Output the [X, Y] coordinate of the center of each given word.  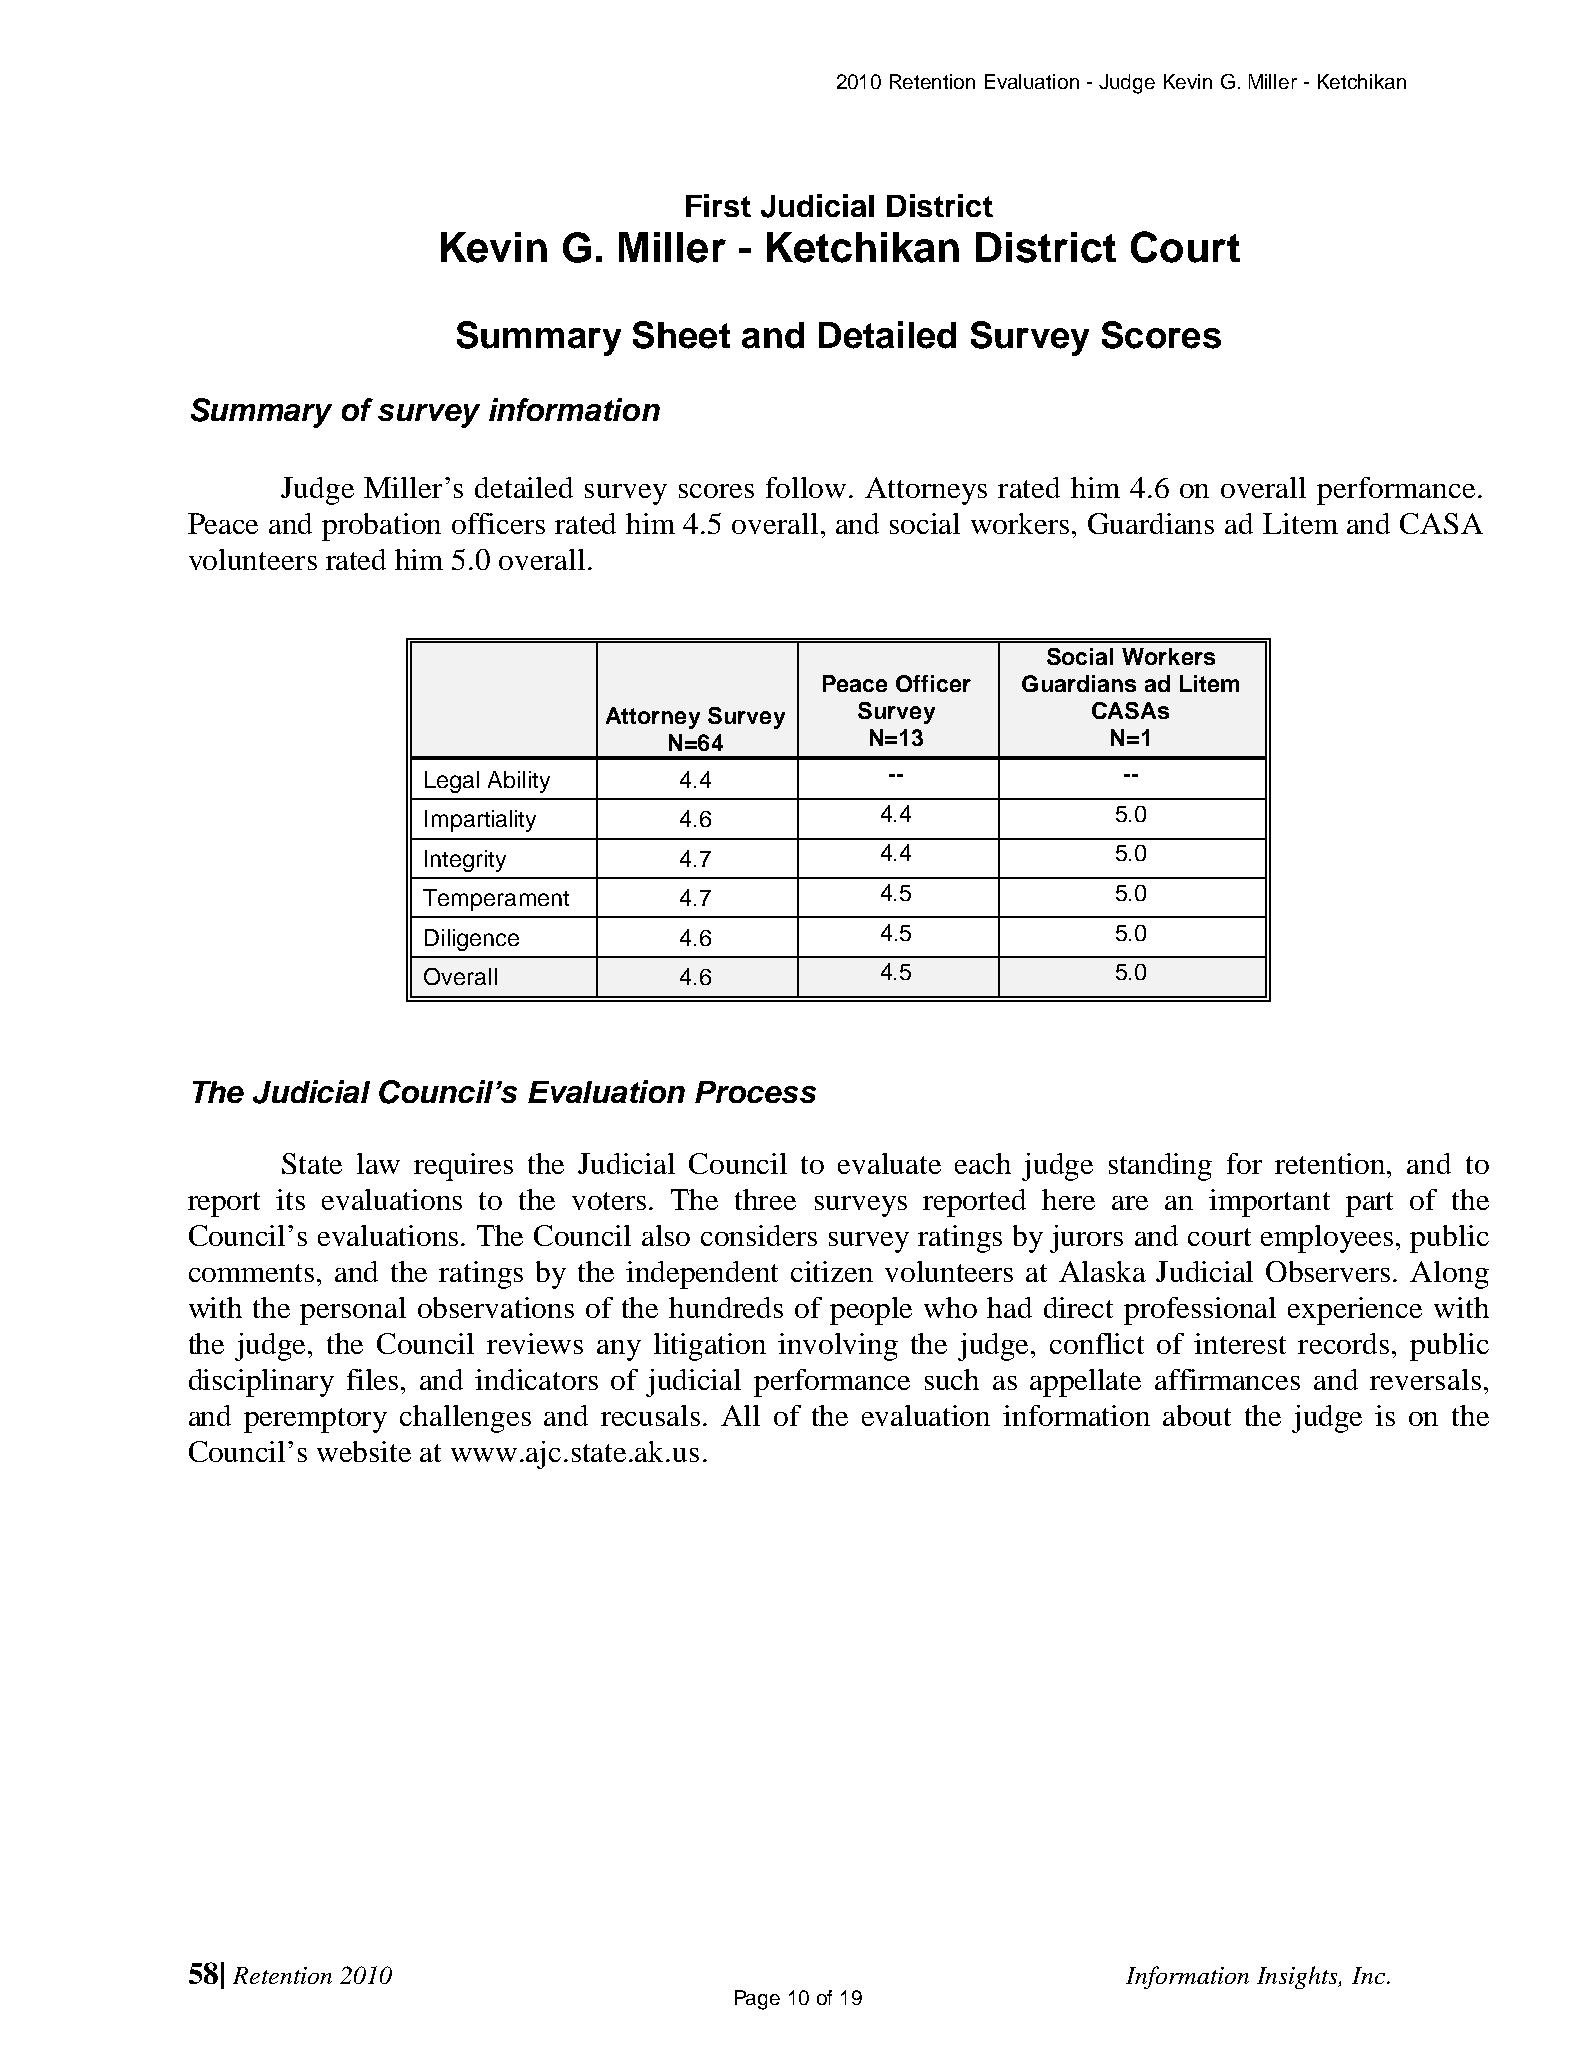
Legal [452, 782]
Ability [519, 782]
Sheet [681, 335]
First [718, 205]
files [372, 1379]
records [1343, 1343]
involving [838, 1347]
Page [757, 2000]
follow [806, 487]
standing [1160, 1167]
